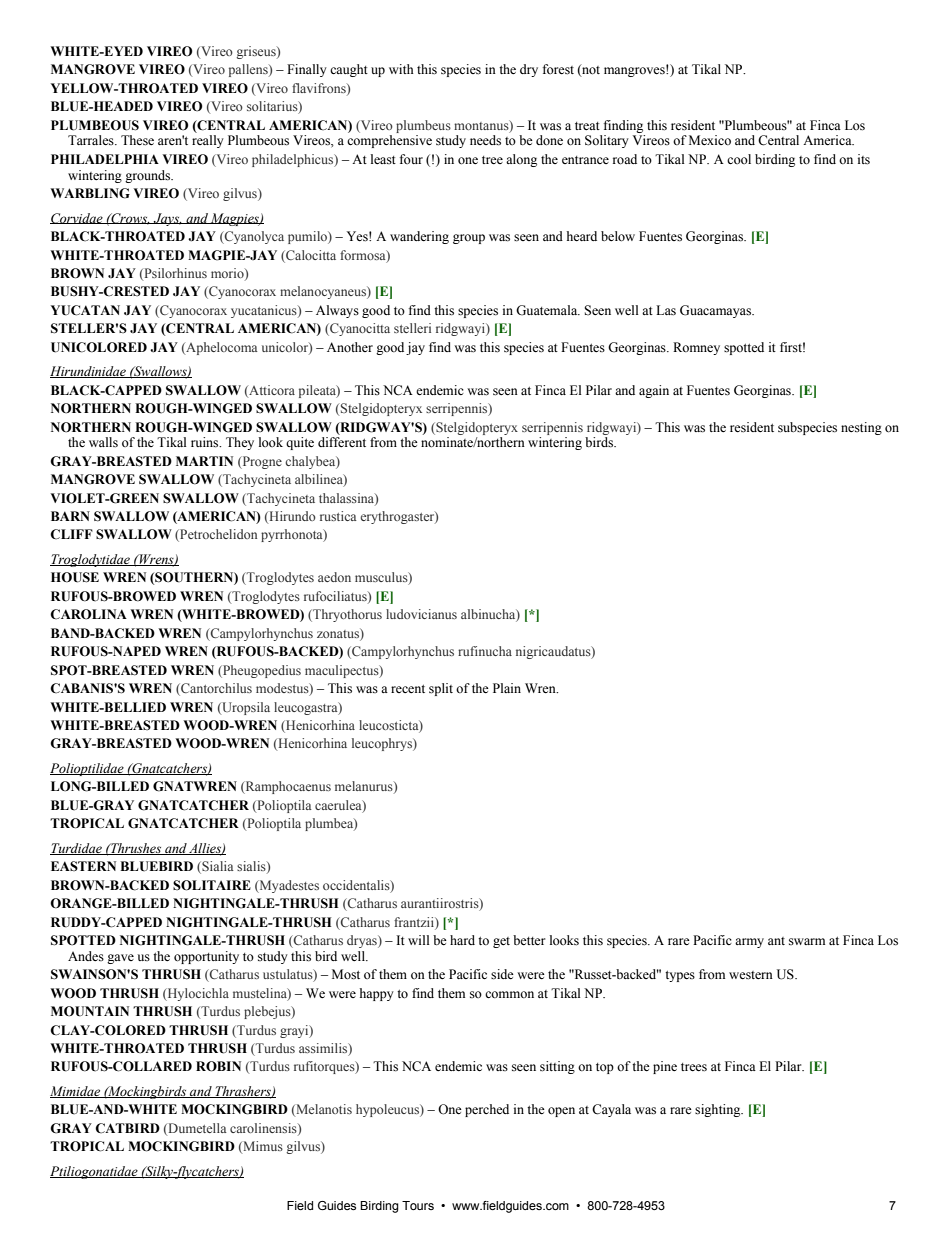  Describe the element at coordinates (88, 614) in the screenshot. I see `CAROLINA` at that location.
